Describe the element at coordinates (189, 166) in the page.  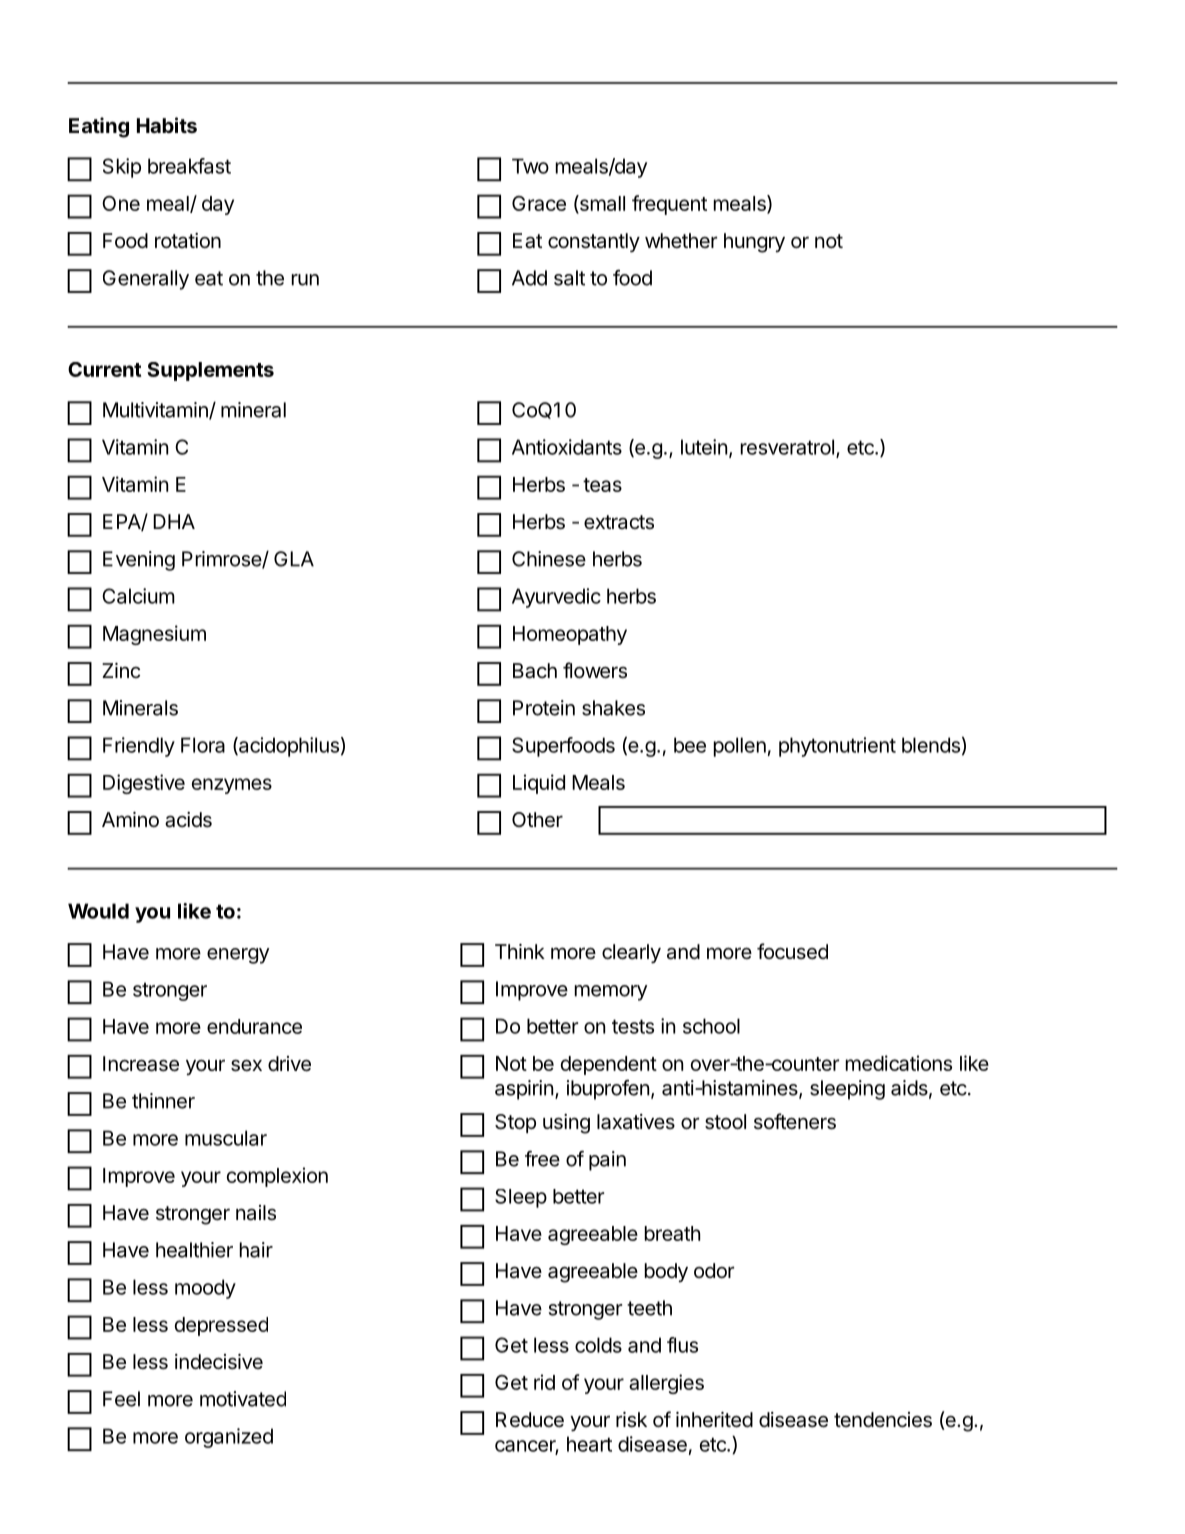
I see `breakfast` at that location.
